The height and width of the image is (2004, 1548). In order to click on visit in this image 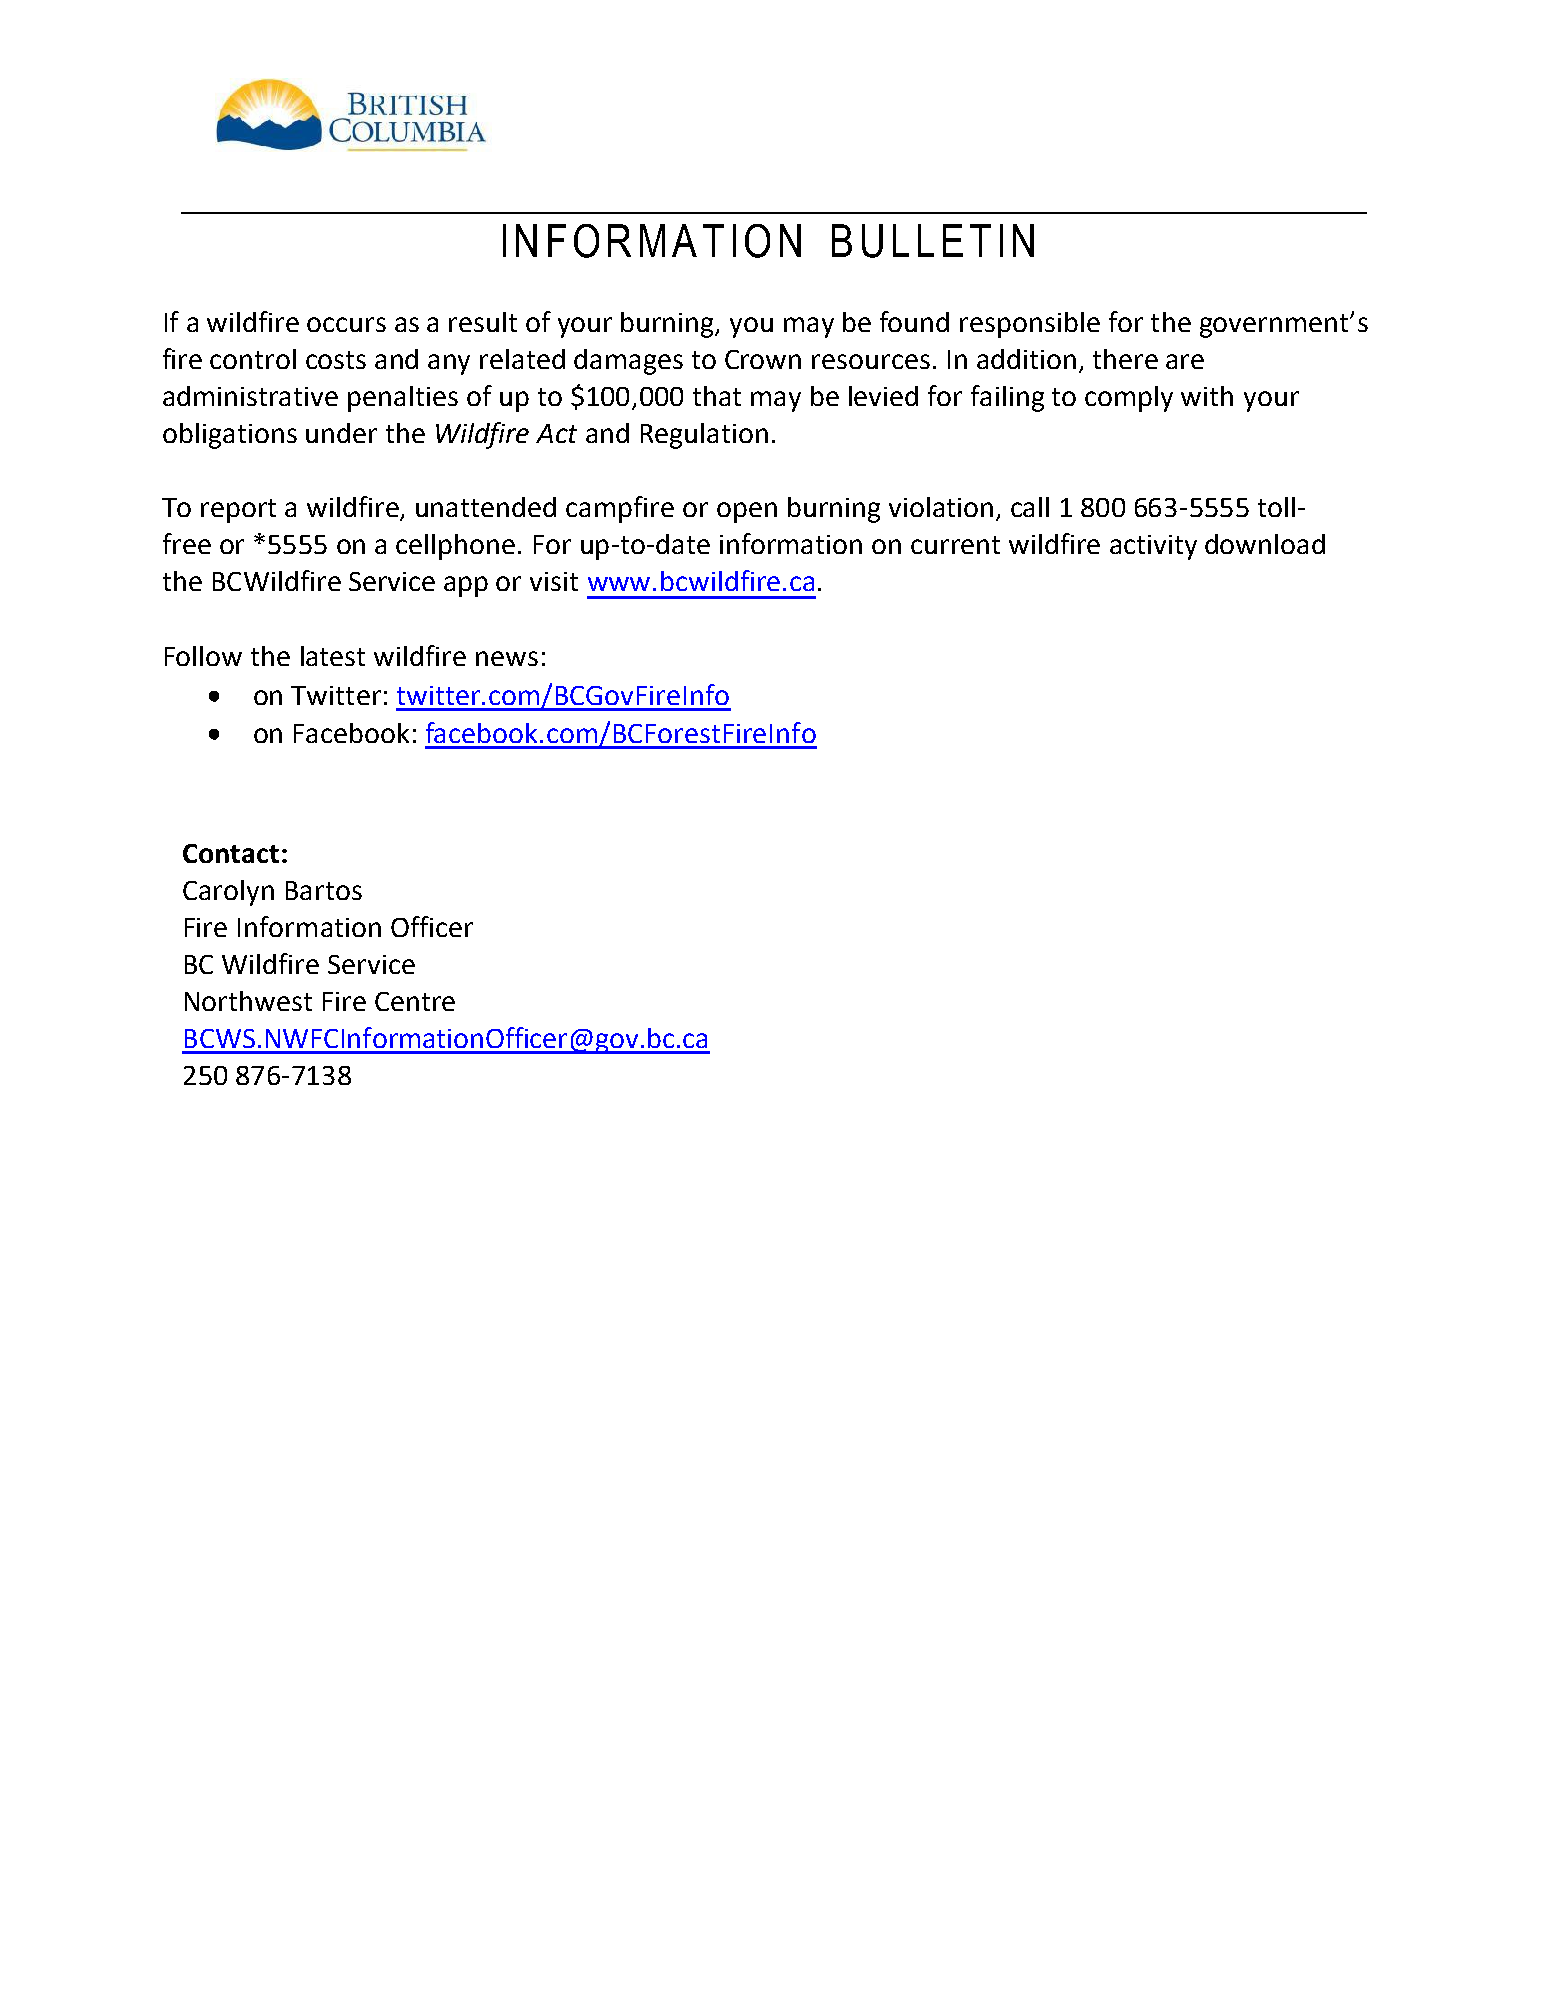, I will do `click(554, 581)`.
